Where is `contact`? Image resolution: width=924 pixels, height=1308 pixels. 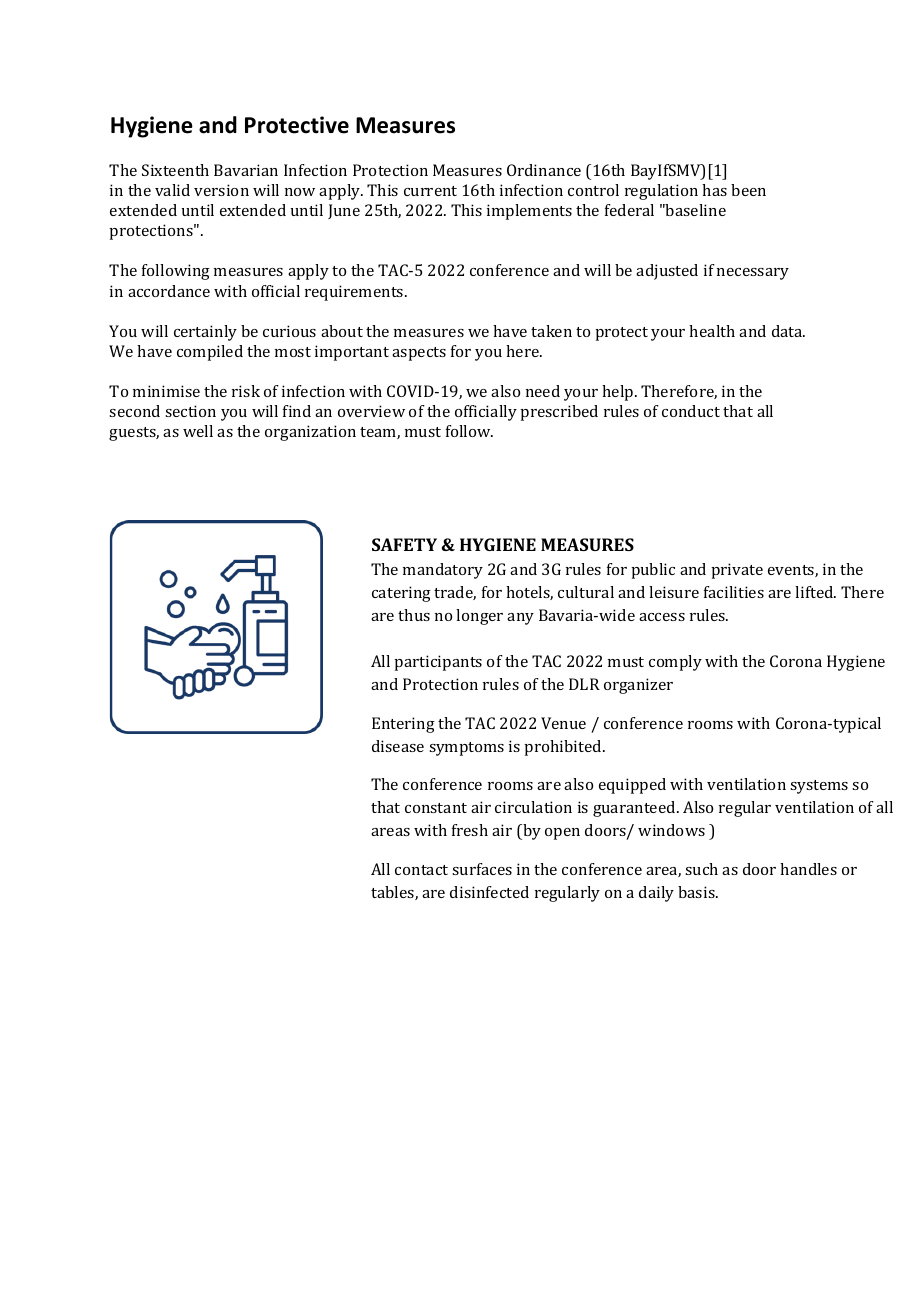
contact is located at coordinates (421, 870).
